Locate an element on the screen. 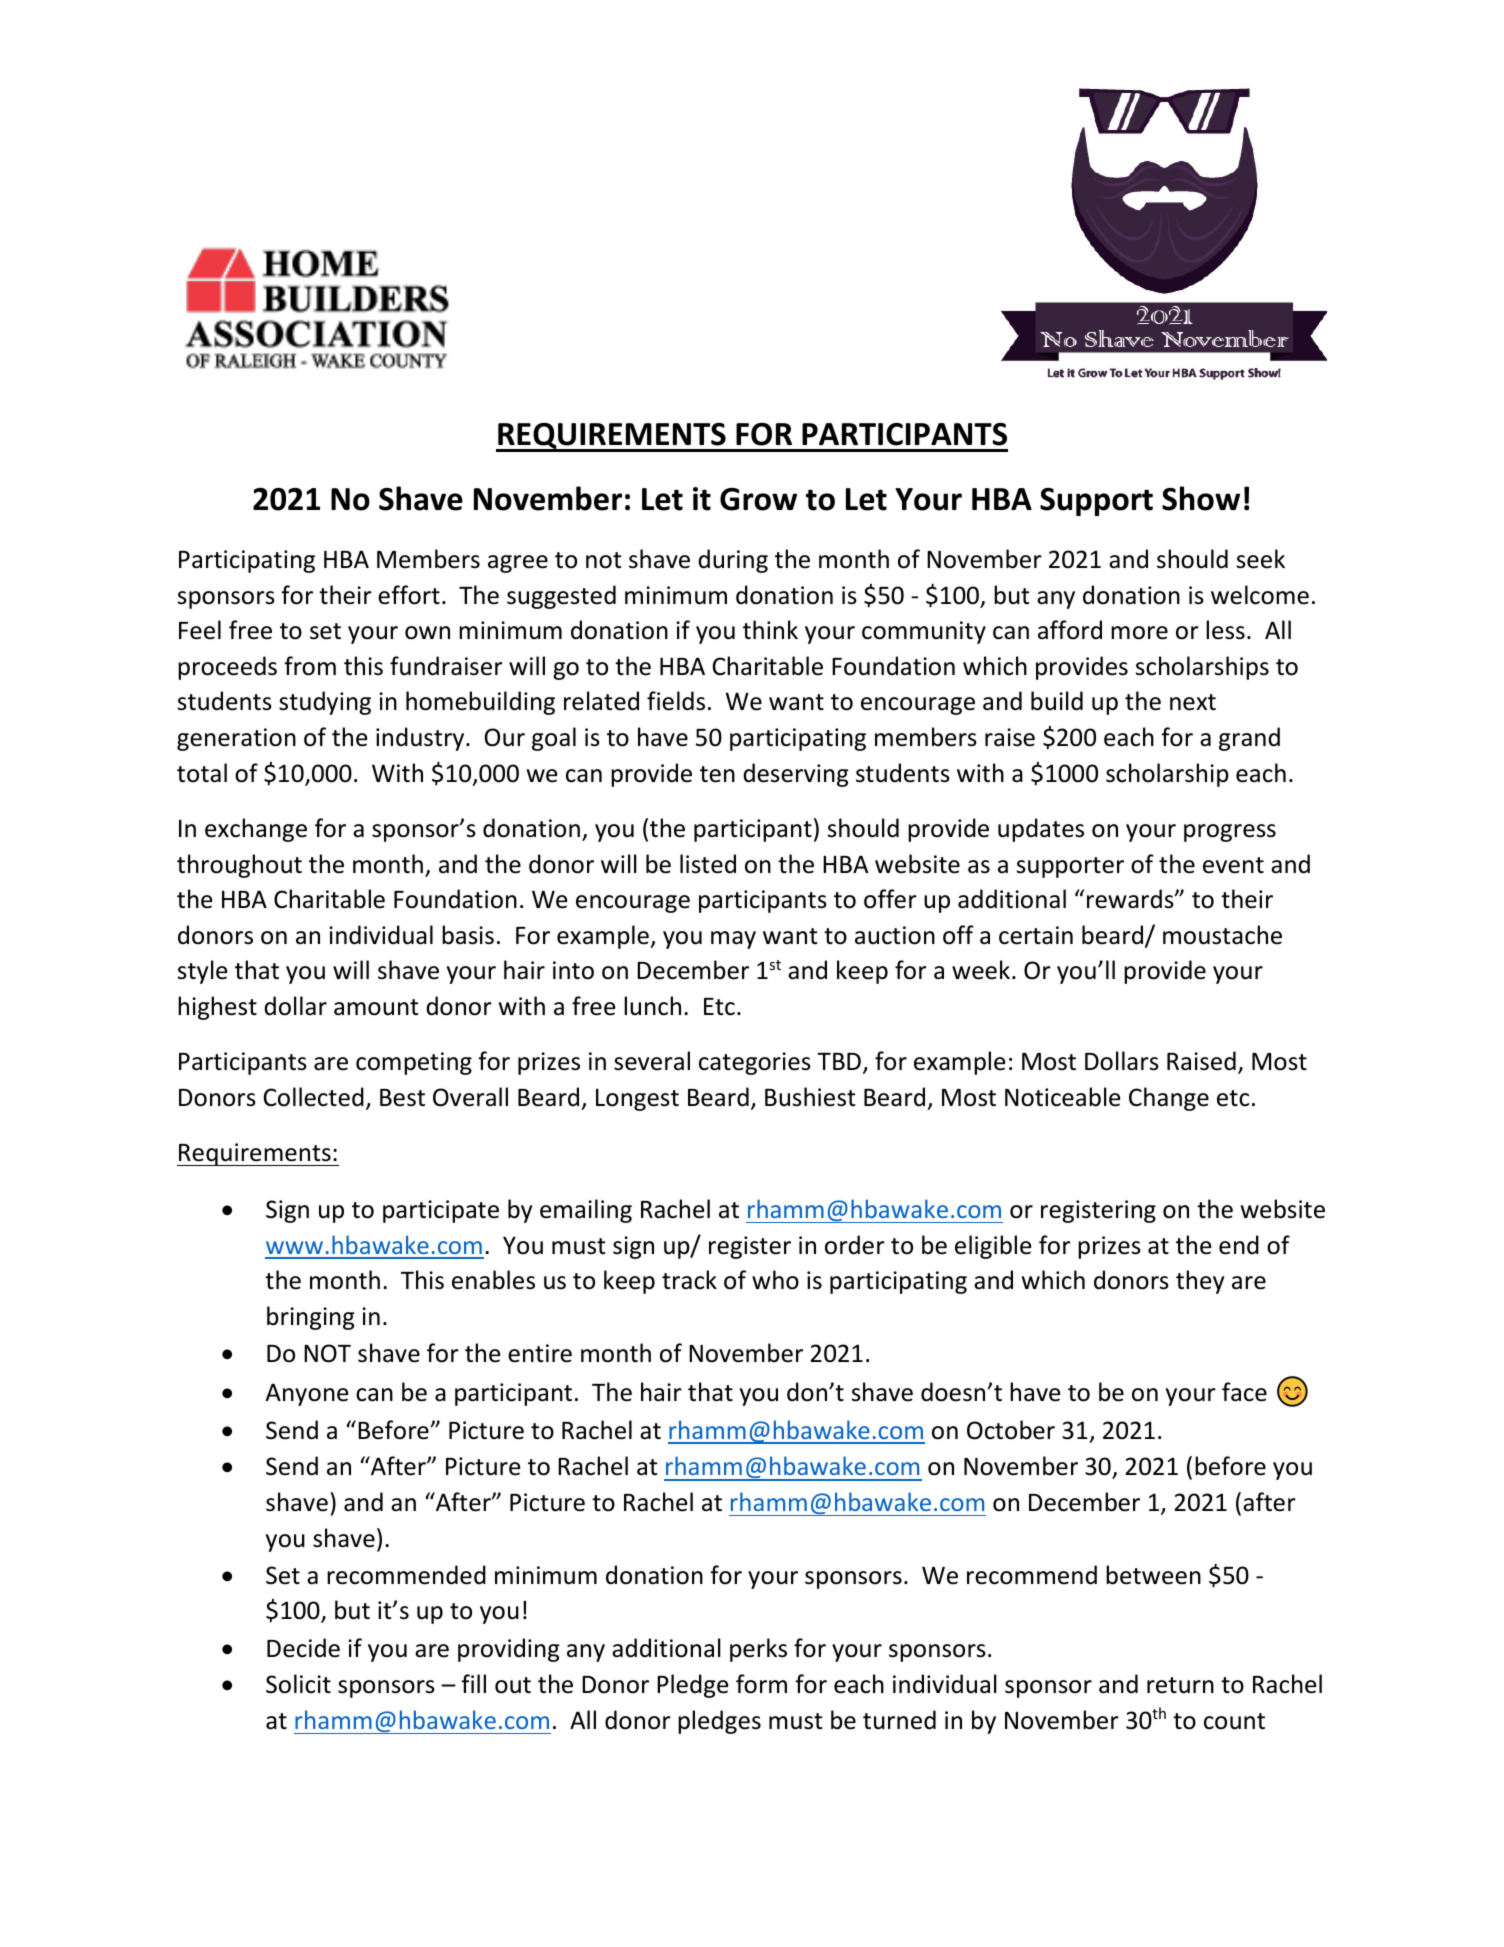 This screenshot has height=1947, width=1504. form is located at coordinates (761, 1684).
